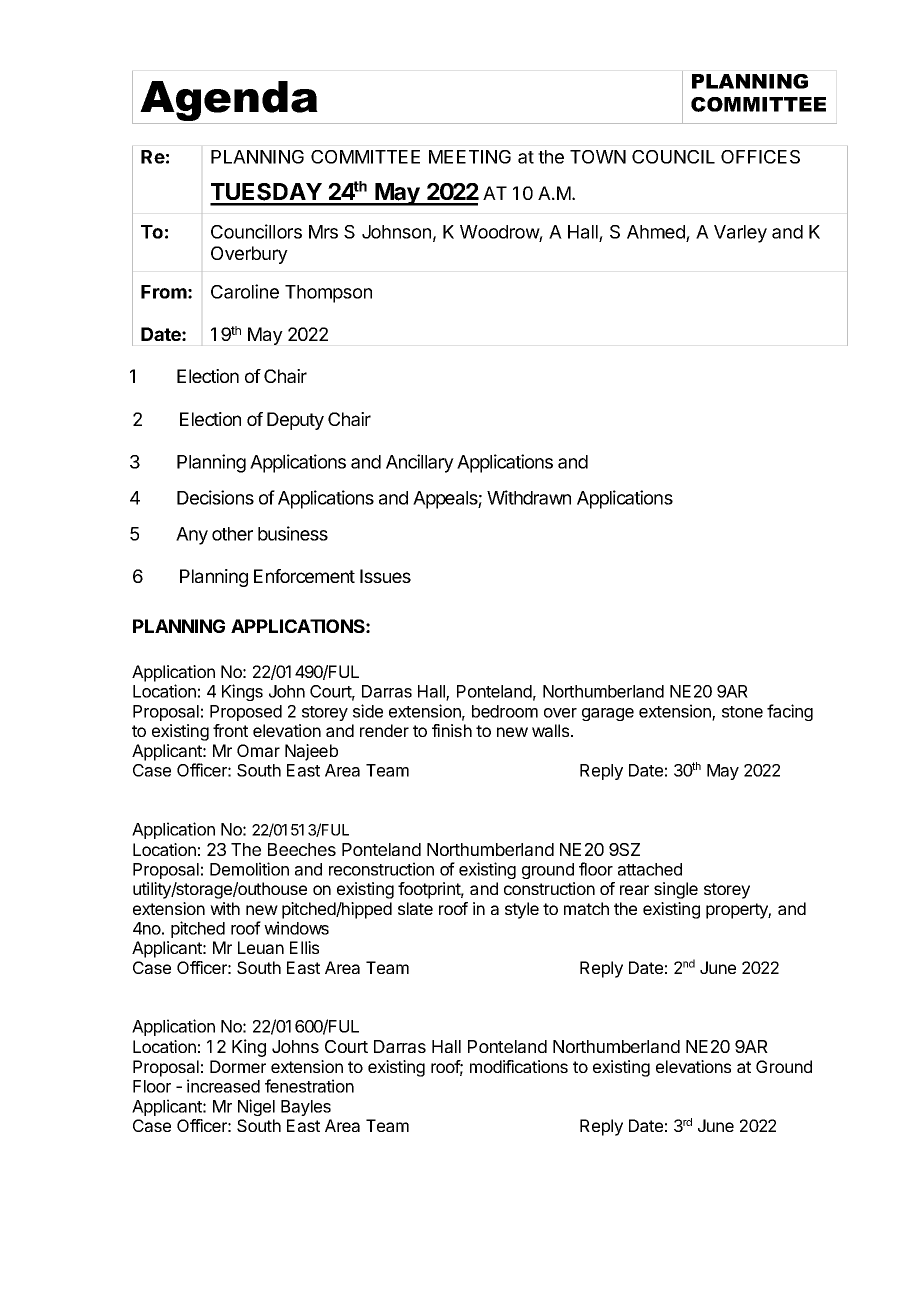  Describe the element at coordinates (519, 1066) in the screenshot. I see `modifications` at that location.
